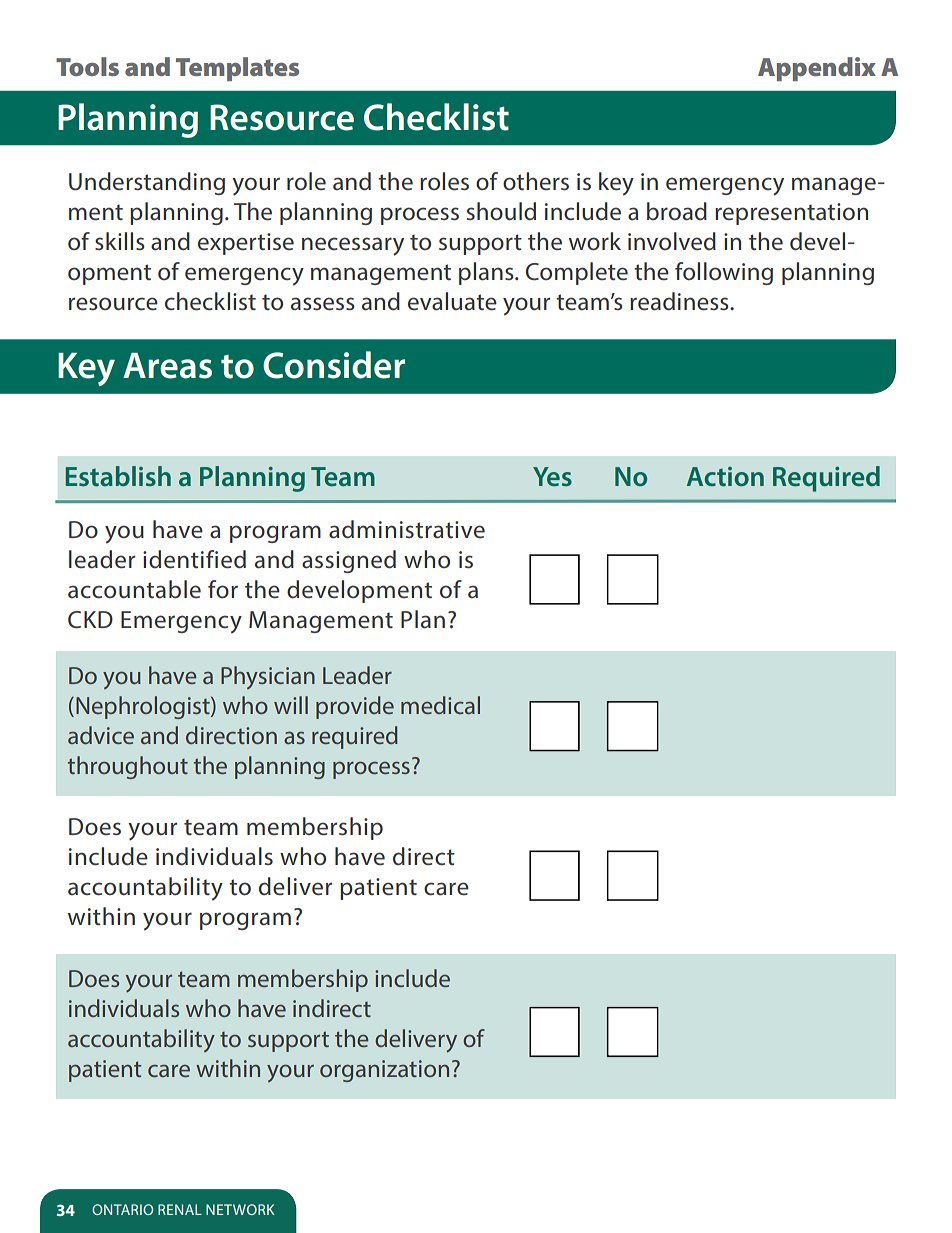 This screenshot has width=952, height=1233. Describe the element at coordinates (180, 1209) in the screenshot. I see `RENAL` at that location.
